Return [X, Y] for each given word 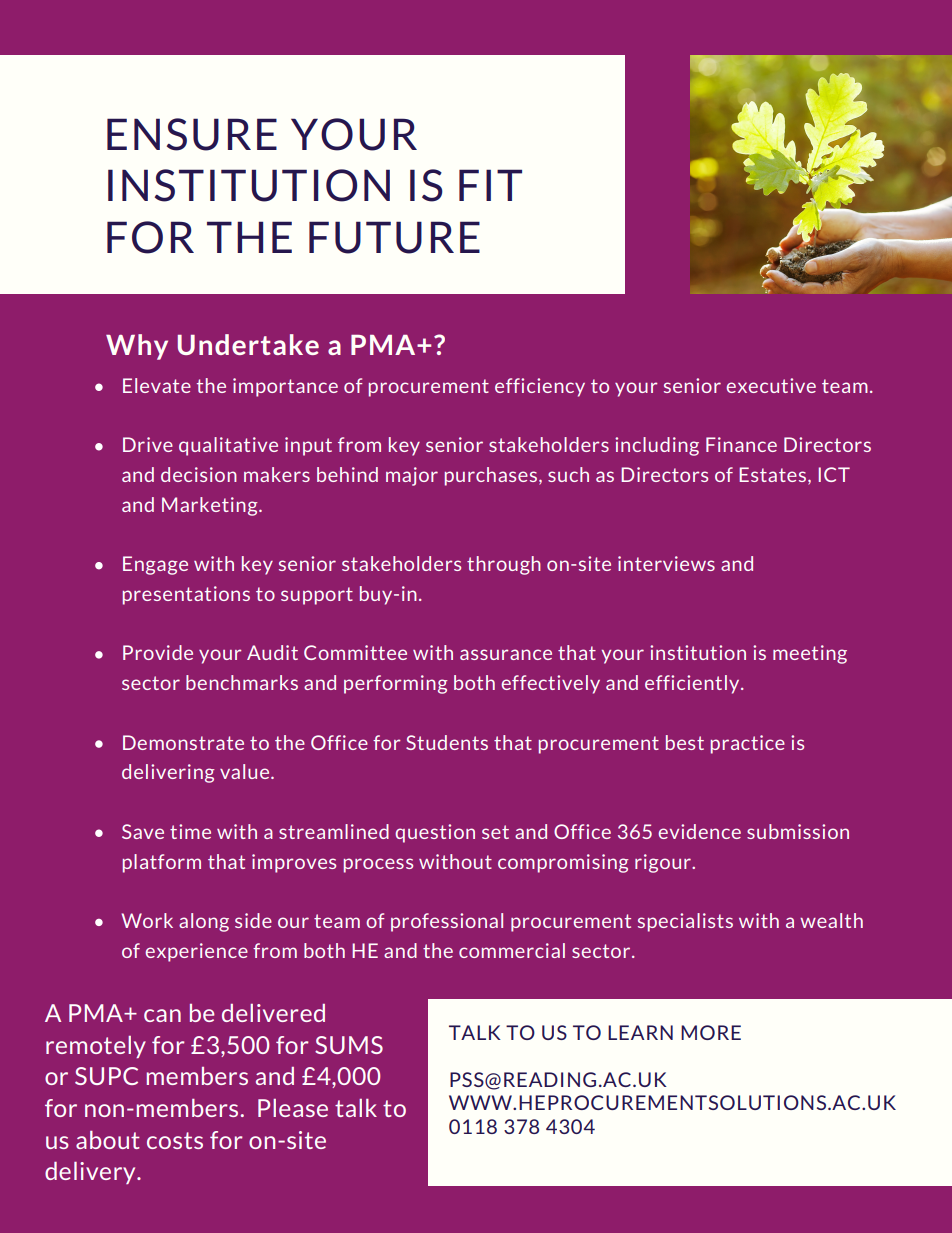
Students [447, 742]
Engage [155, 565]
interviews [666, 563]
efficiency [540, 387]
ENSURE [192, 134]
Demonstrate [183, 742]
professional [447, 922]
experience [196, 952]
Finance [741, 444]
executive [771, 385]
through [504, 565]
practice [748, 744]
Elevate [157, 385]
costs [175, 1140]
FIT [490, 185]
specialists [685, 922]
